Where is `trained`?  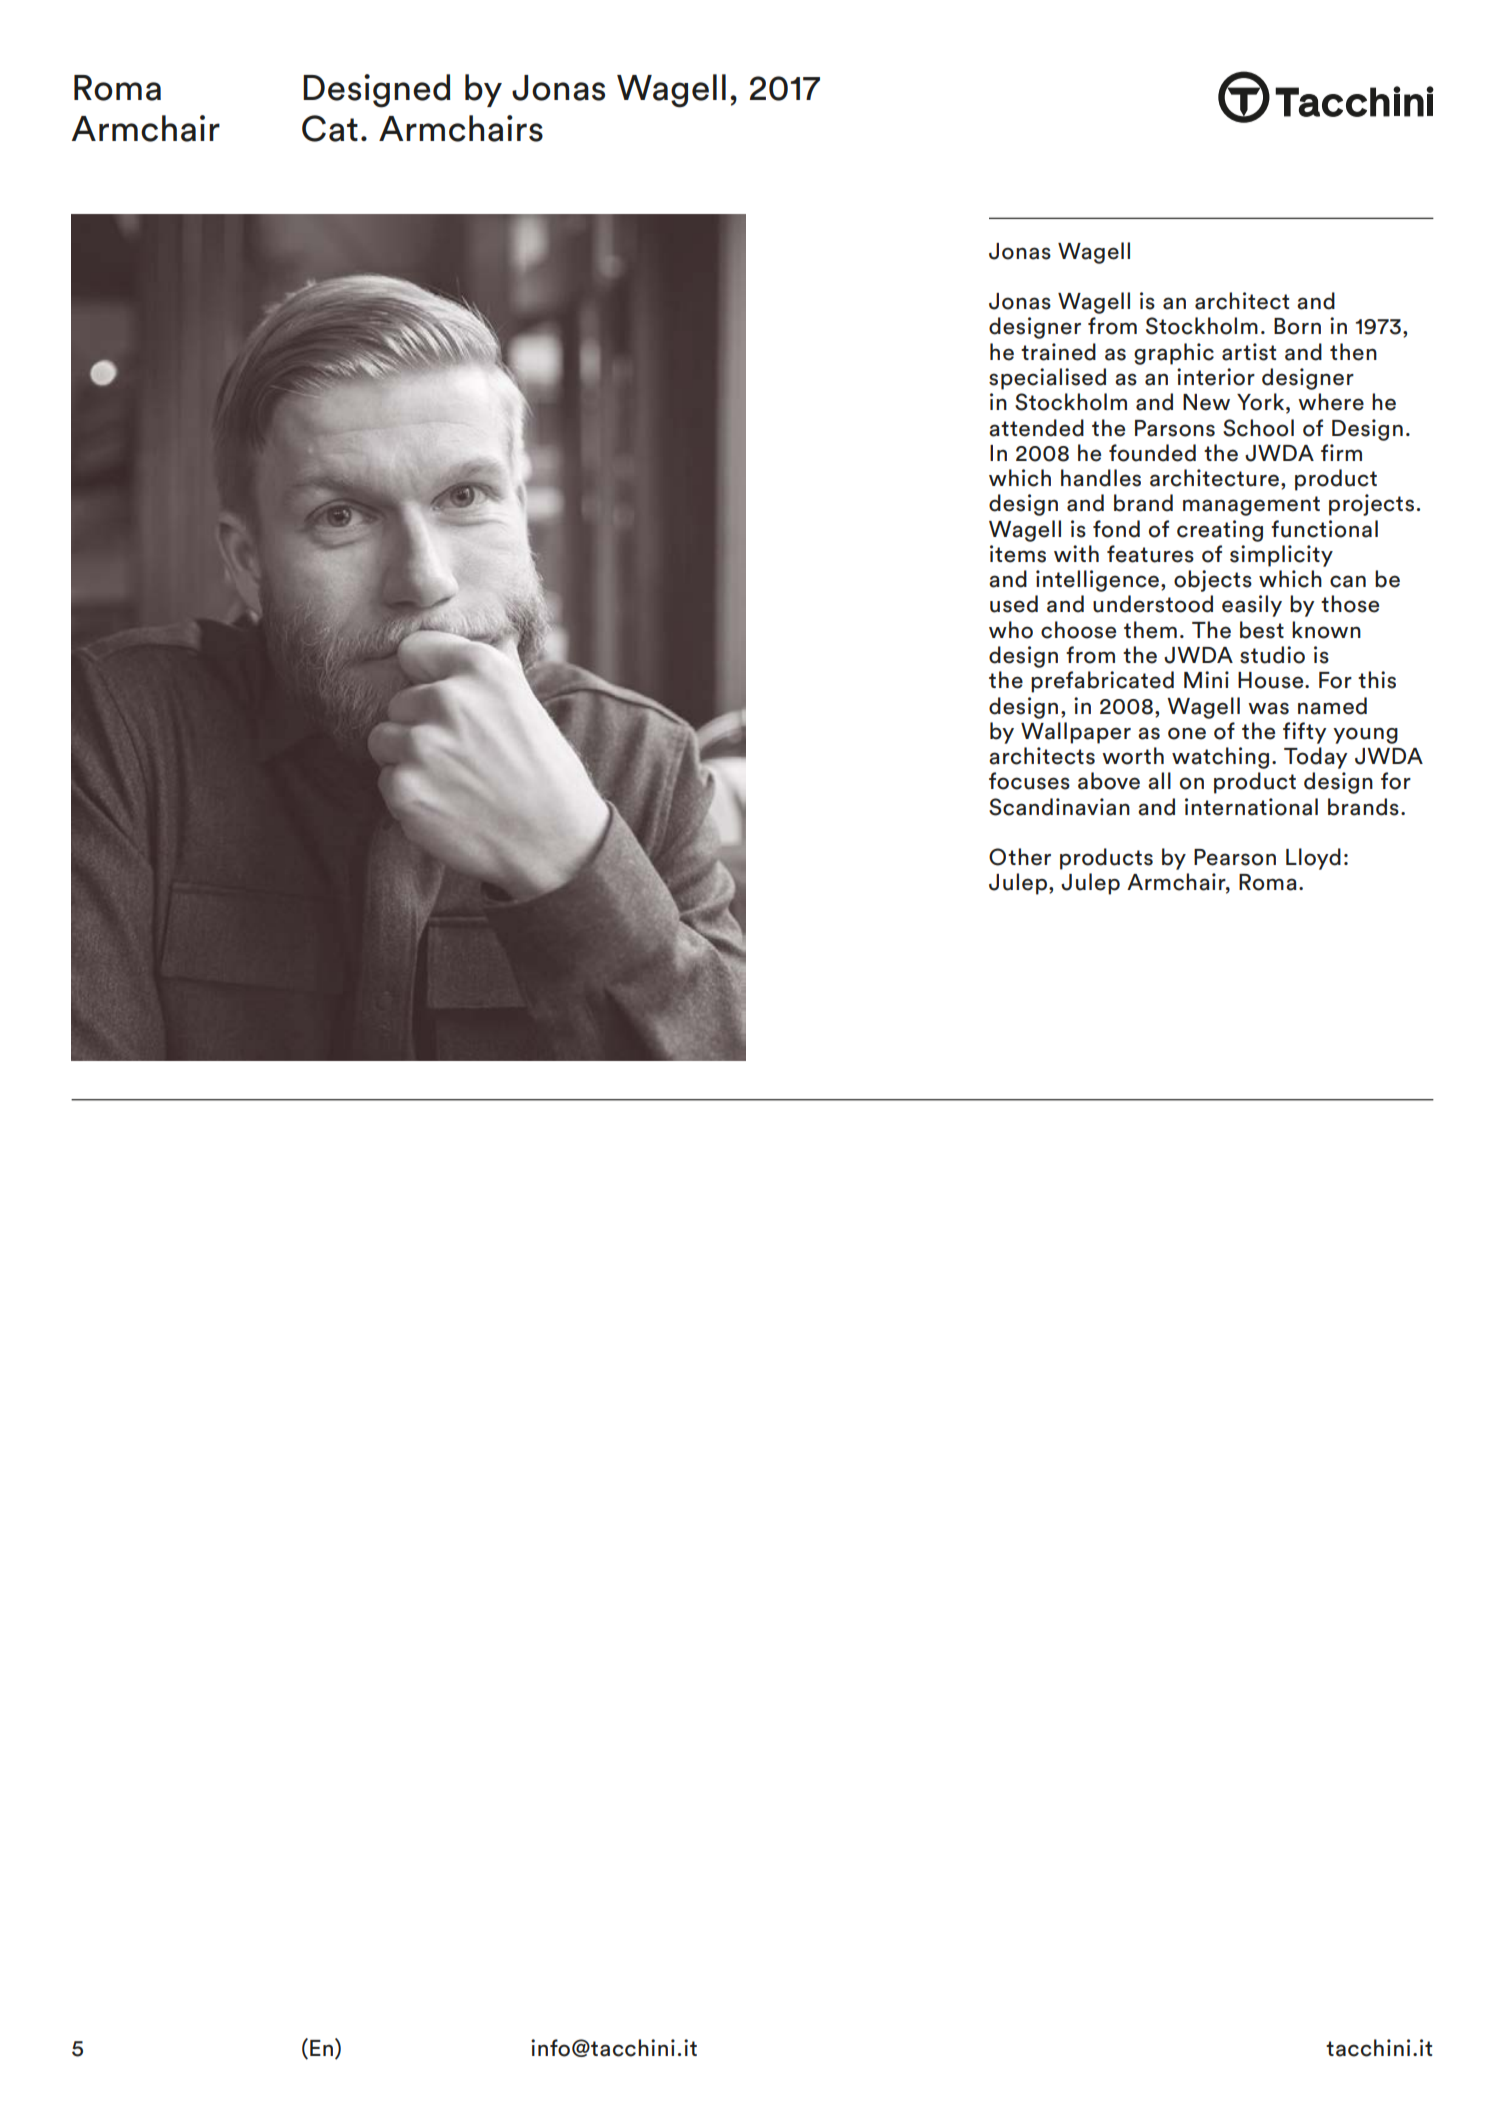
trained is located at coordinates (1058, 352).
